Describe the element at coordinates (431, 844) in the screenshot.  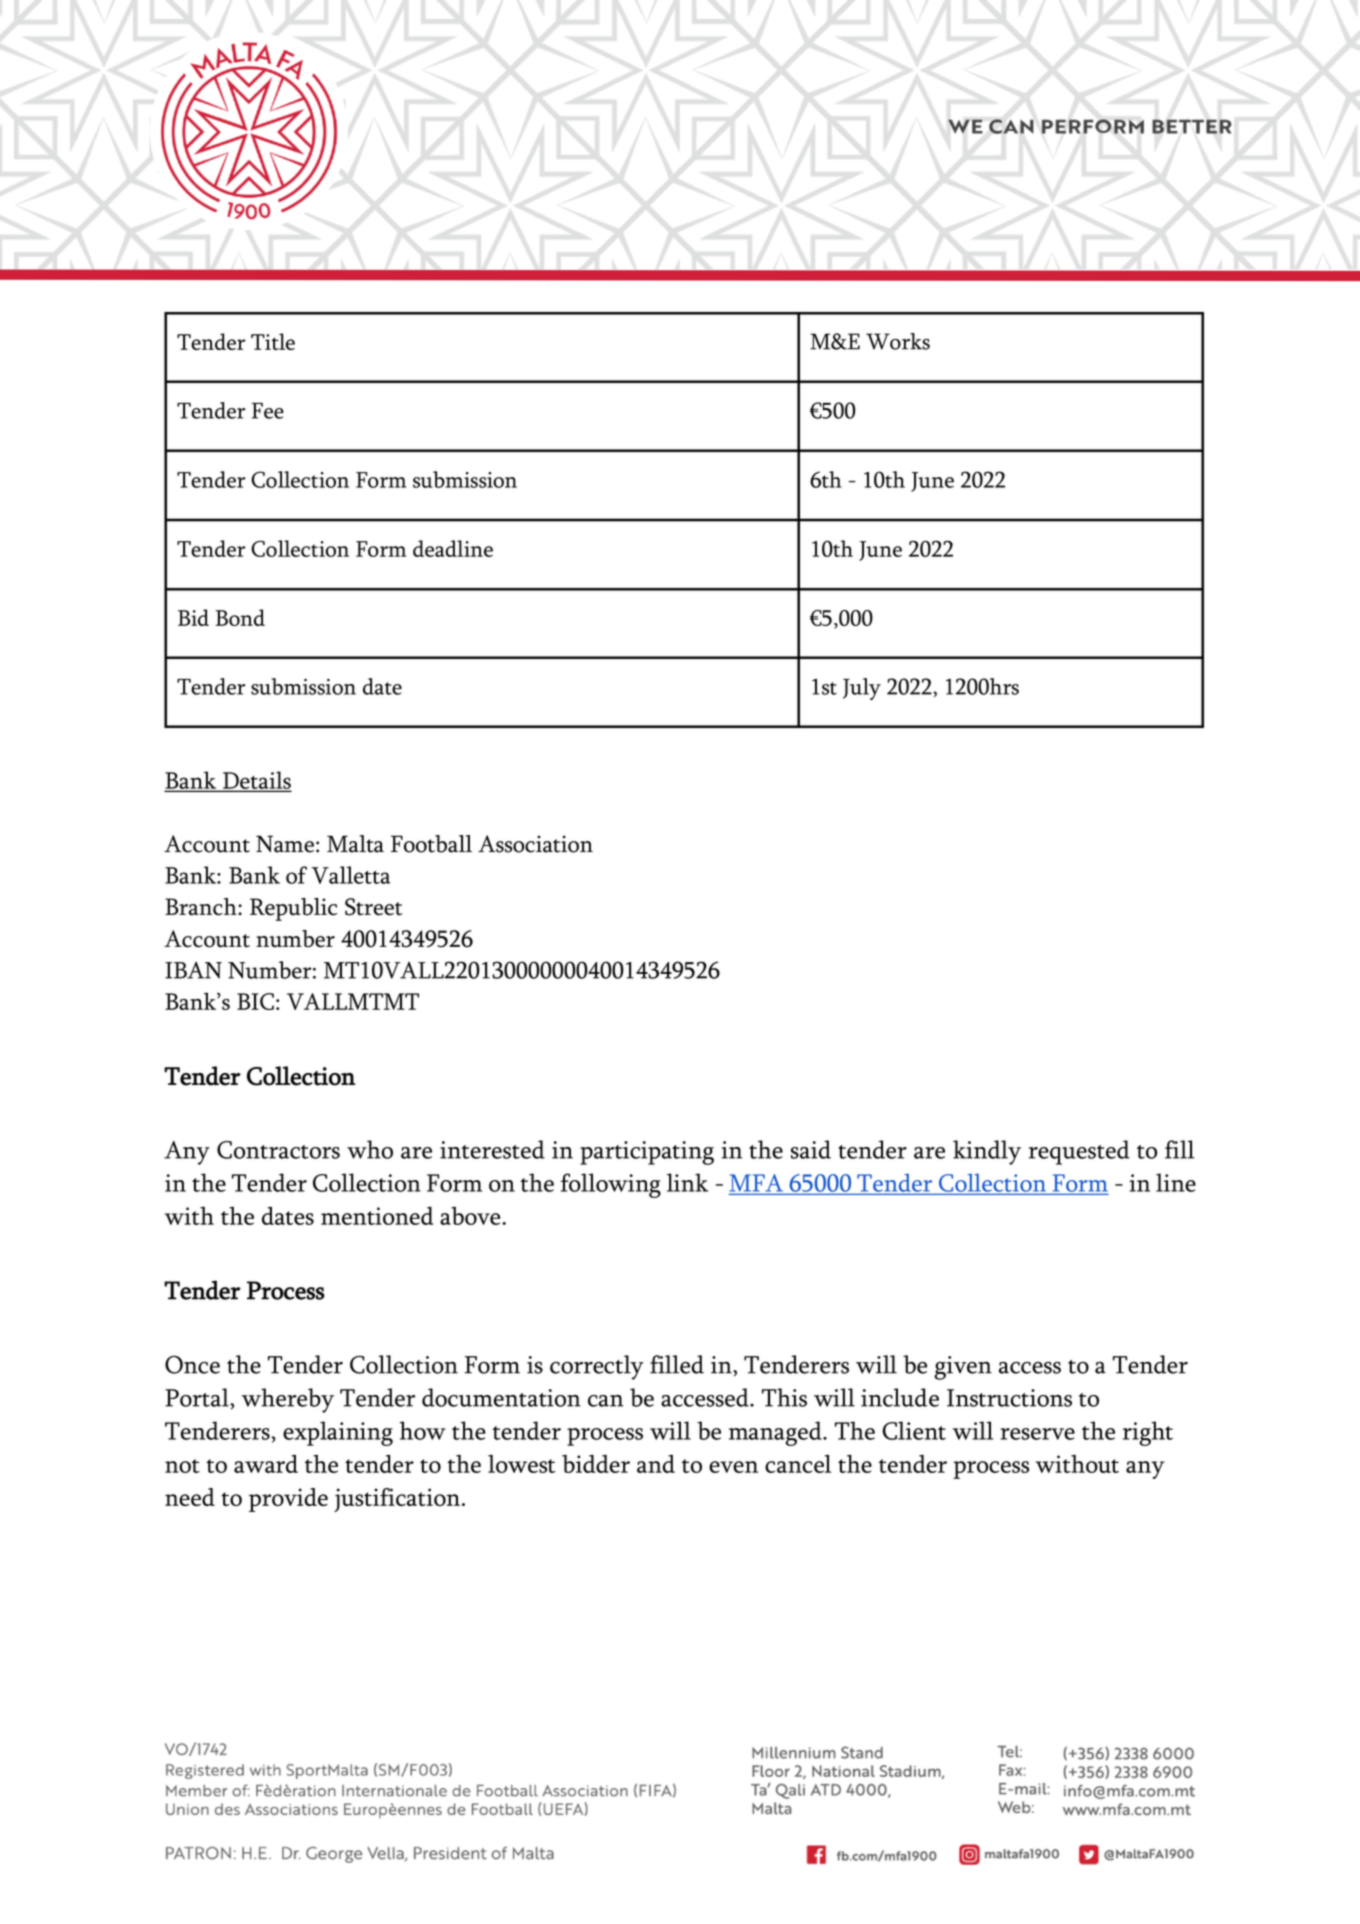
I see `Football` at that location.
